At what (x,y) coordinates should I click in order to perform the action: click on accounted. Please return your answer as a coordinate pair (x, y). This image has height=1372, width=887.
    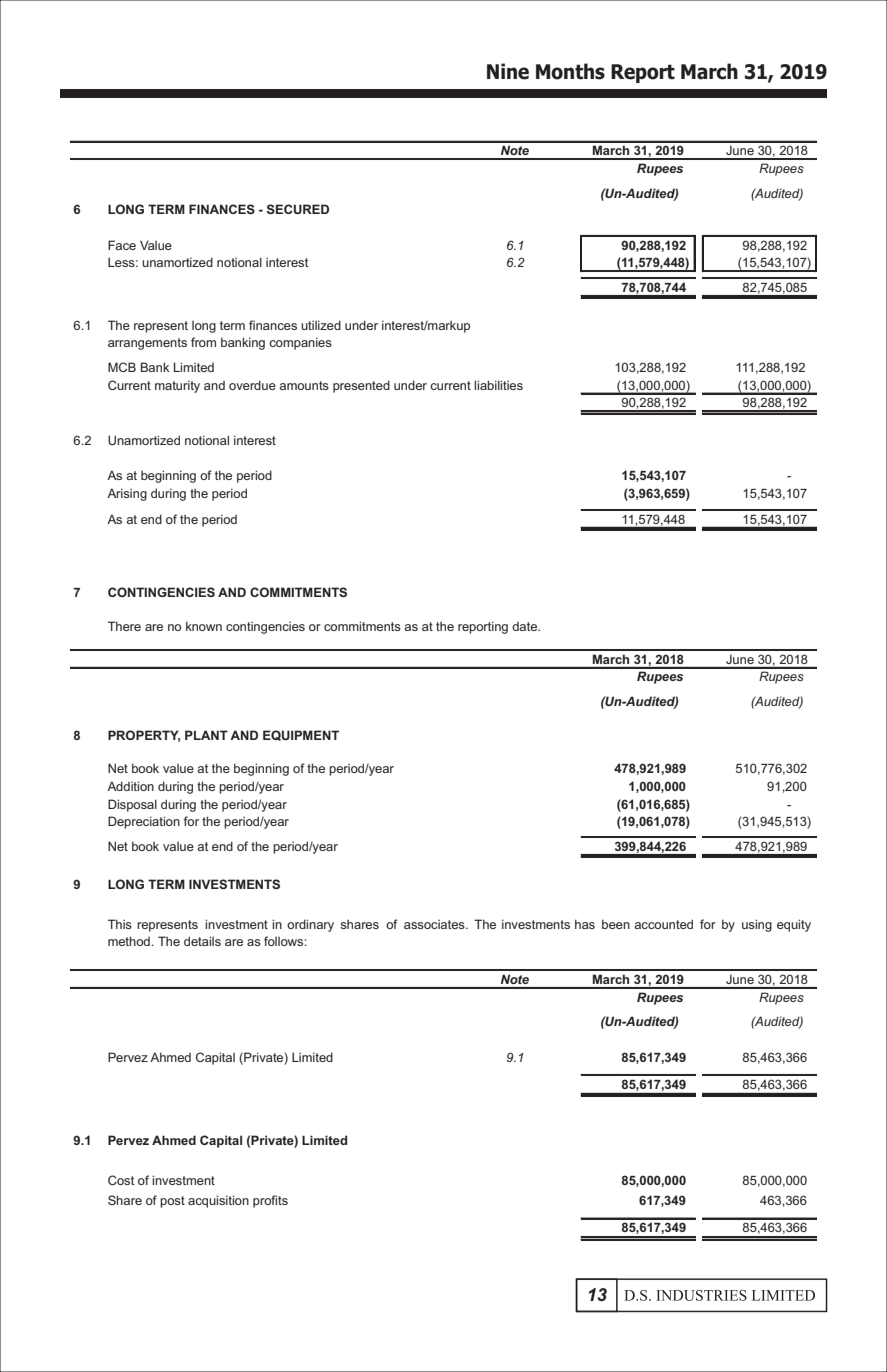
    Looking at the image, I should click on (663, 924).
